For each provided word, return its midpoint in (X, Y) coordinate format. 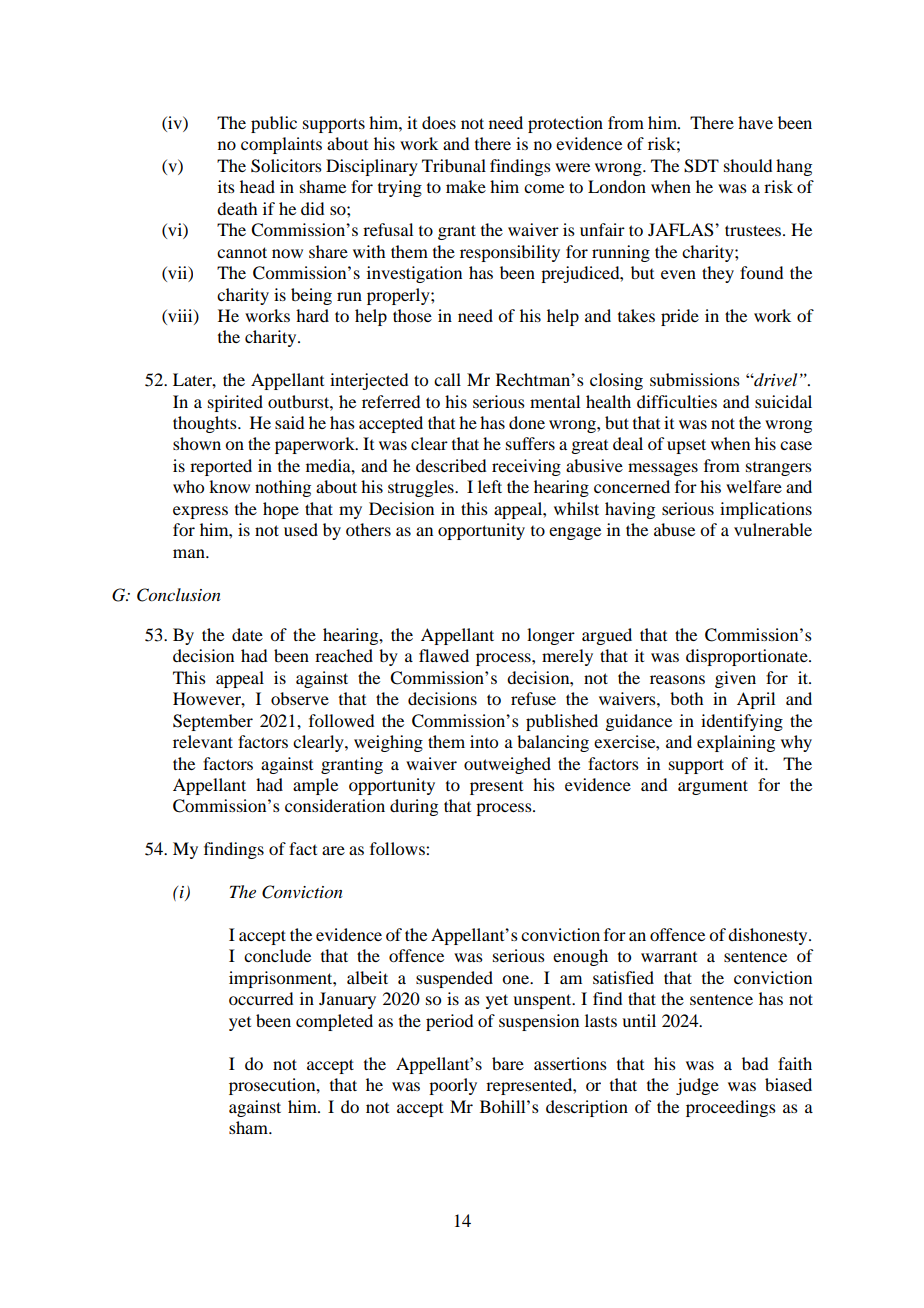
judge (697, 1086)
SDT (701, 166)
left (490, 486)
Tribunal (454, 165)
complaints (281, 145)
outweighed (507, 765)
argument (713, 787)
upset (686, 446)
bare (508, 1063)
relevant (203, 741)
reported (221, 467)
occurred (261, 998)
